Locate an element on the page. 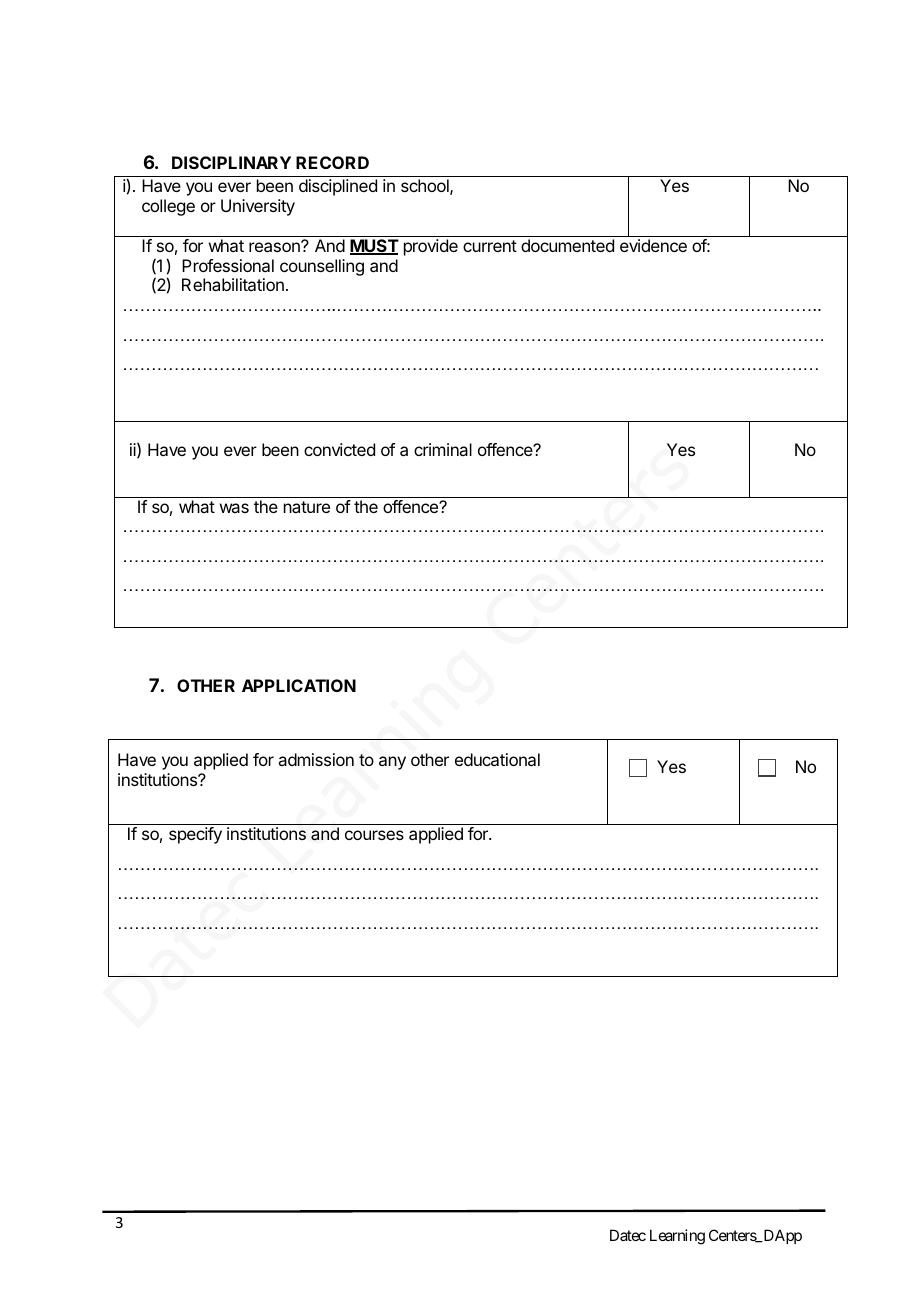 This page has width=924, height=1307. courses is located at coordinates (374, 835).
